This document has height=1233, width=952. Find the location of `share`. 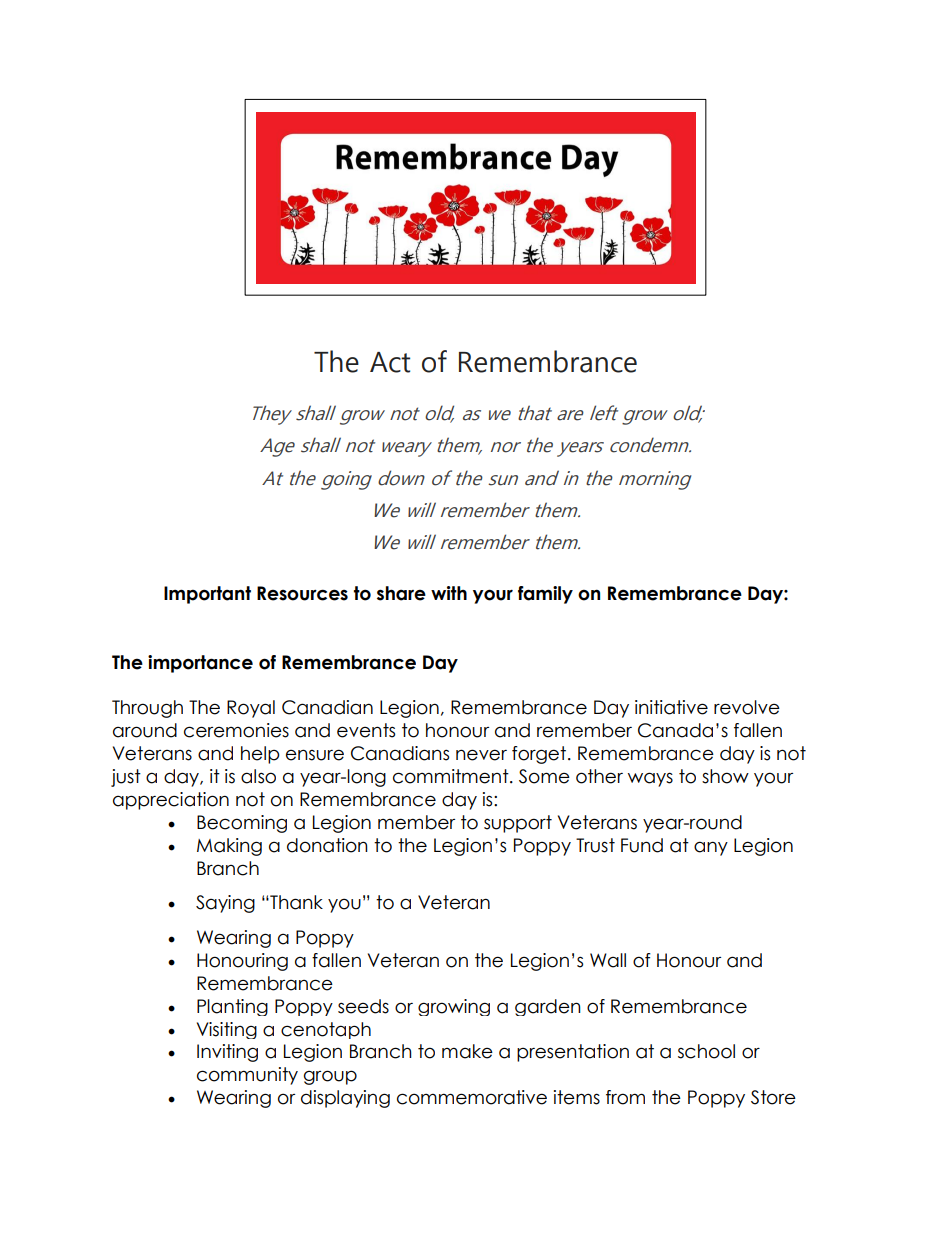

share is located at coordinates (401, 593).
